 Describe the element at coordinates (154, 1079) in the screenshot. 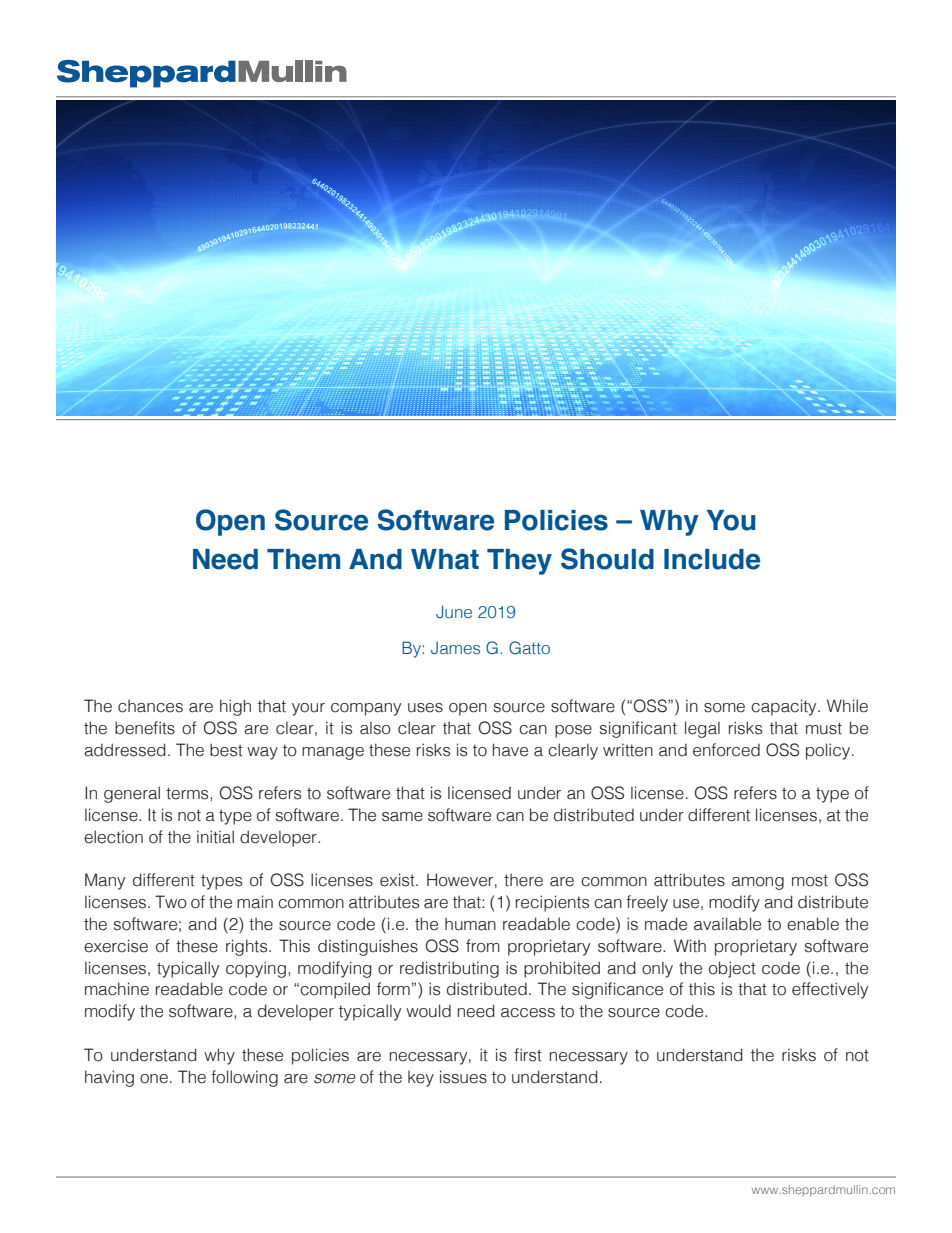

I see `one` at that location.
